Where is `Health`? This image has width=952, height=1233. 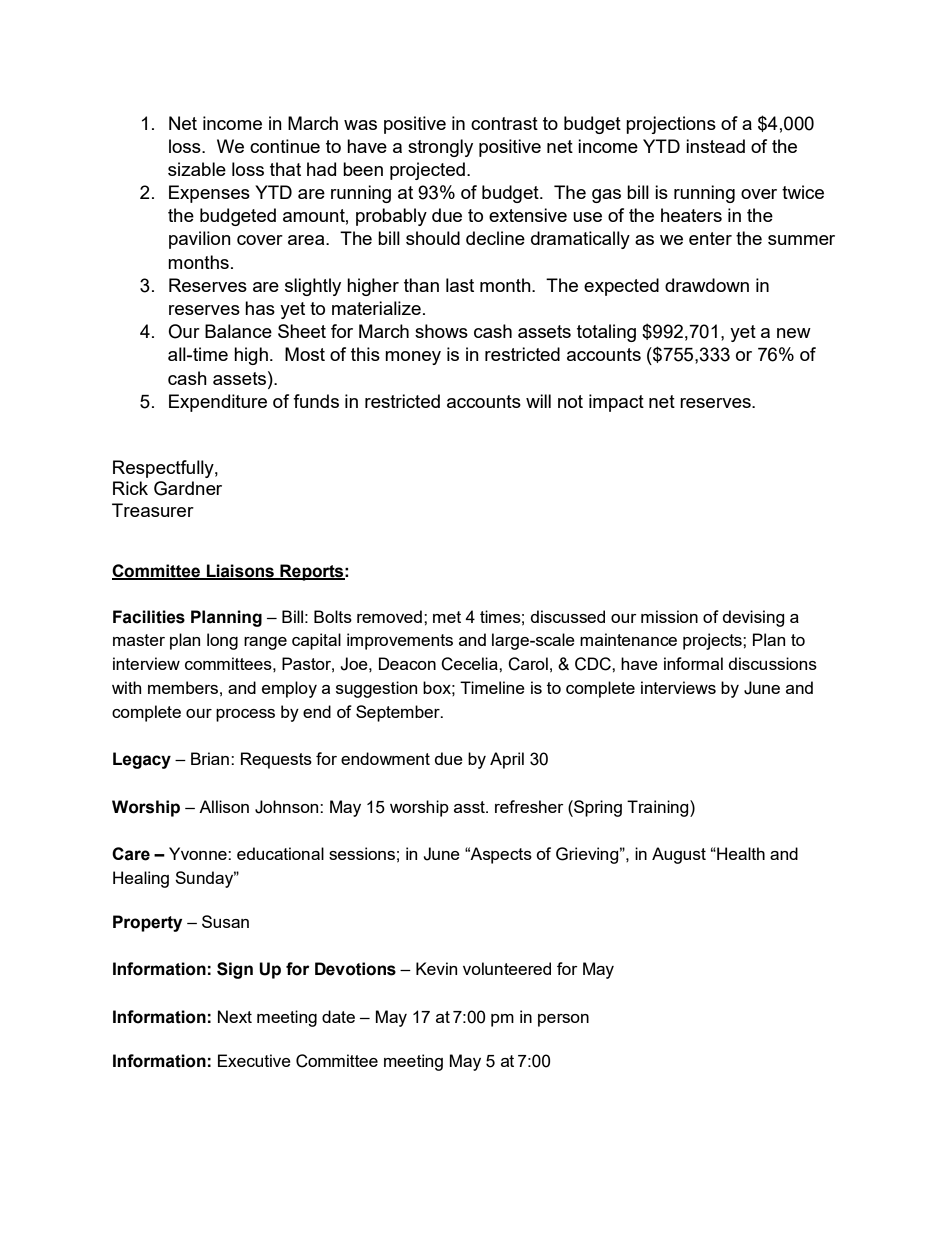
Health is located at coordinates (740, 853).
